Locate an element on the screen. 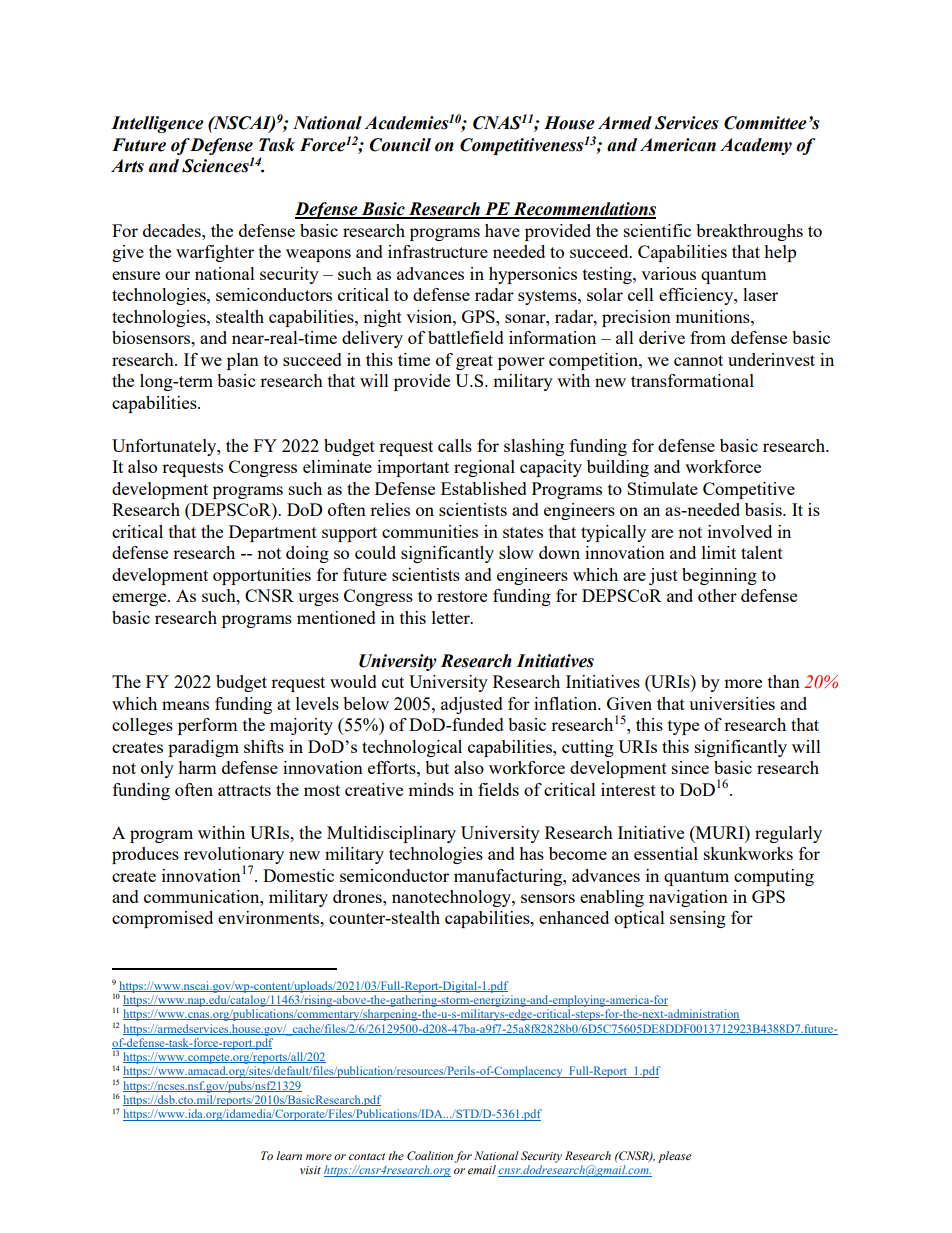 Image resolution: width=952 pixels, height=1233 pixels. Coalition is located at coordinates (430, 1155).
